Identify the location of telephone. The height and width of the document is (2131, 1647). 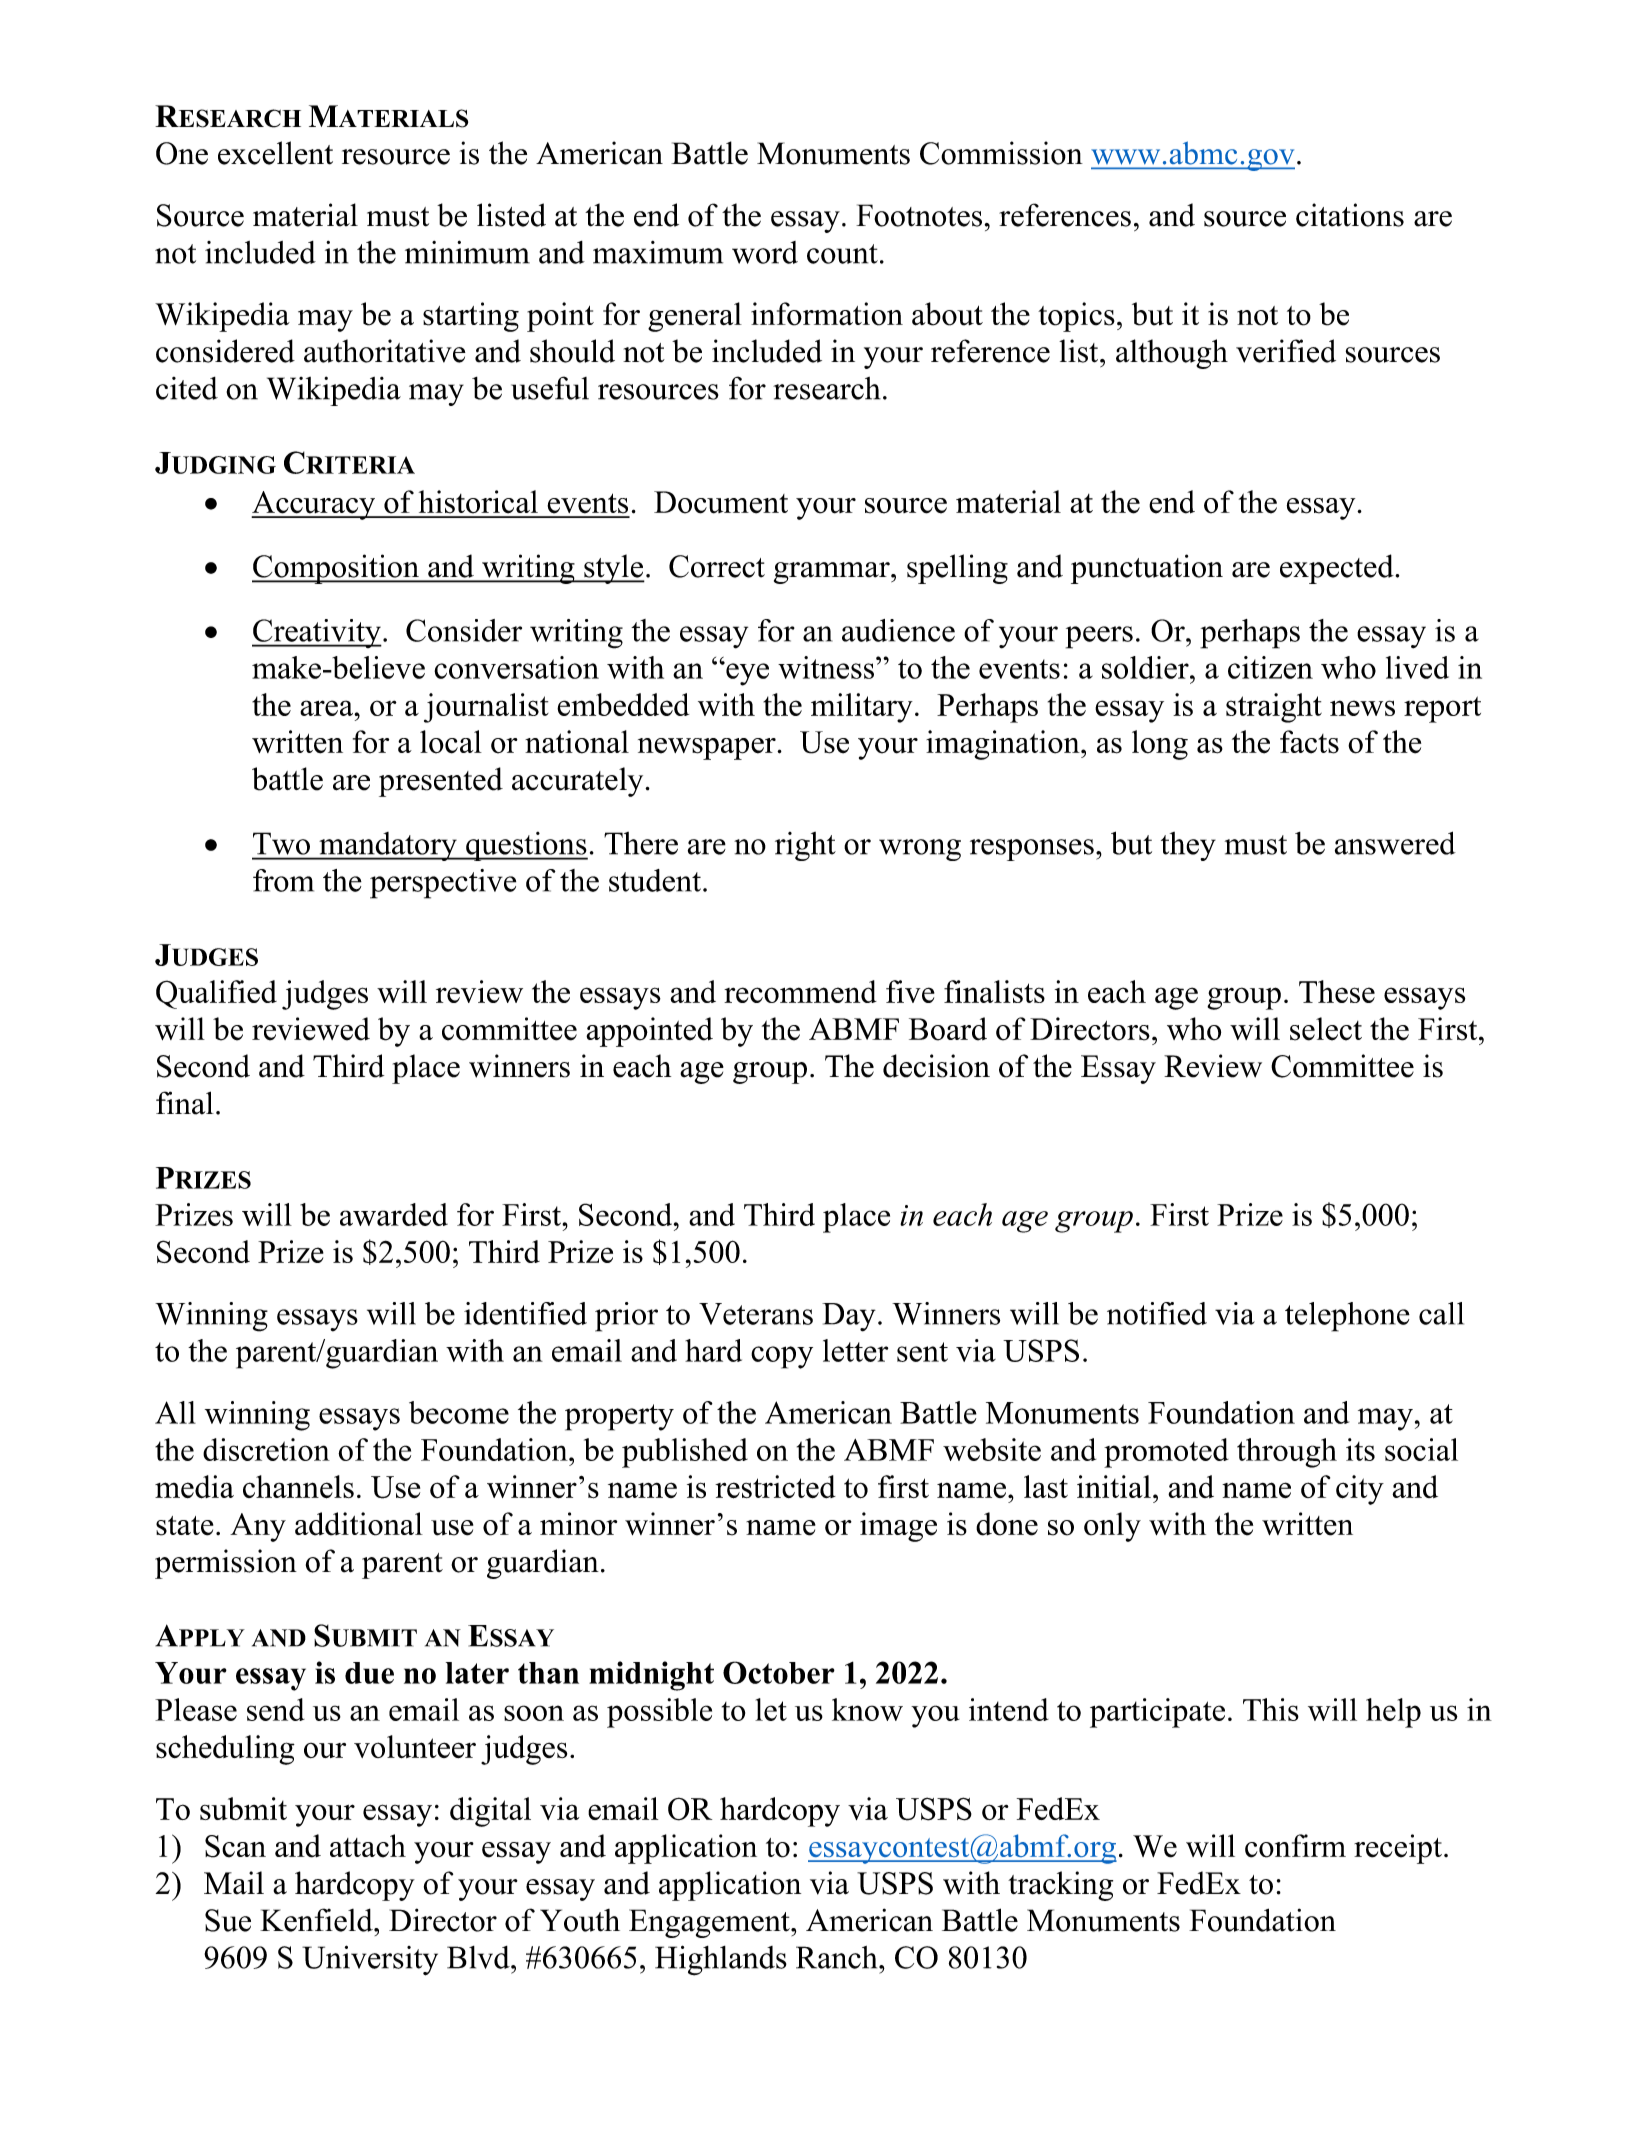
(1347, 1317).
